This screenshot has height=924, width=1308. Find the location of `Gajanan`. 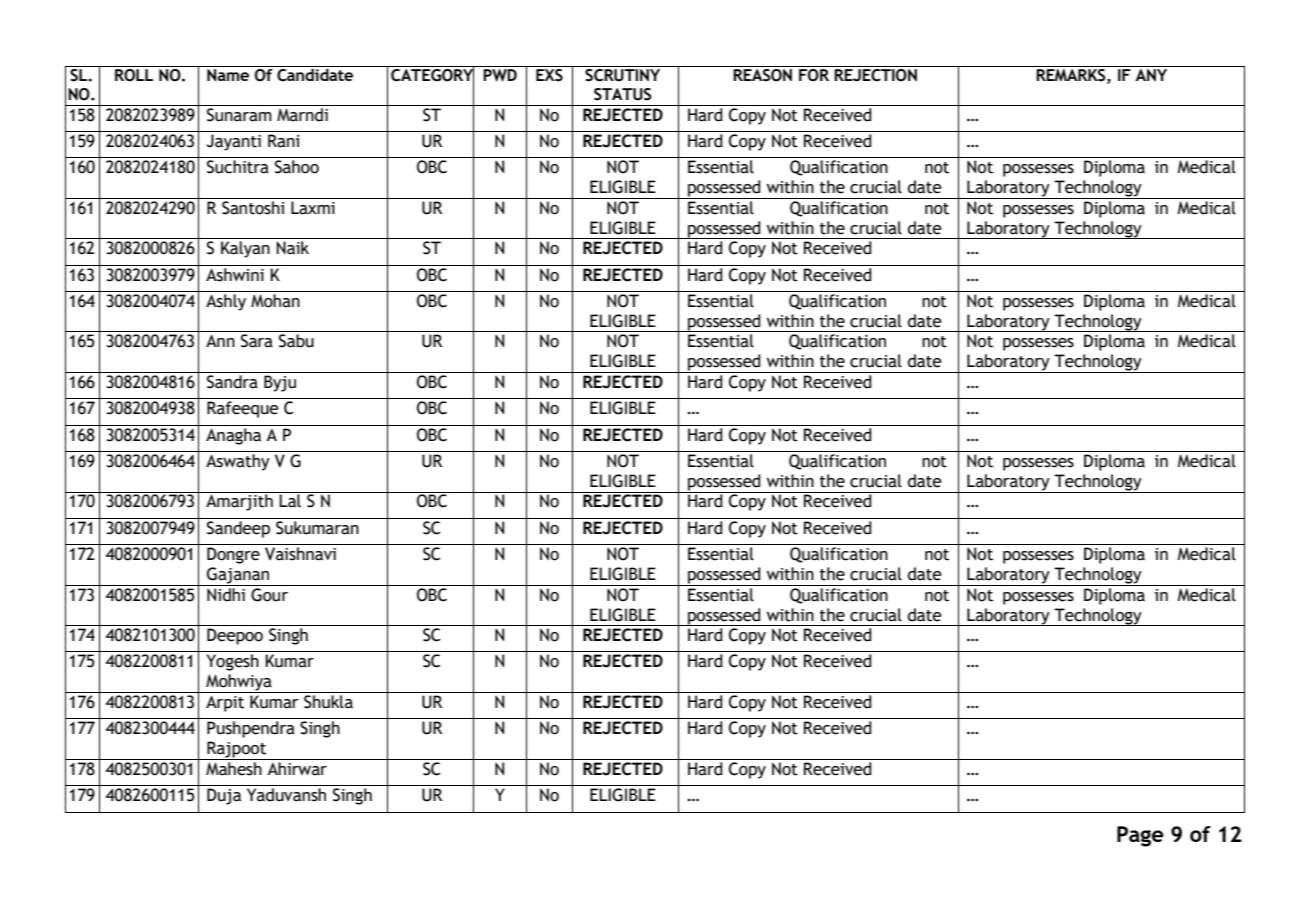

Gajanan is located at coordinates (238, 576).
